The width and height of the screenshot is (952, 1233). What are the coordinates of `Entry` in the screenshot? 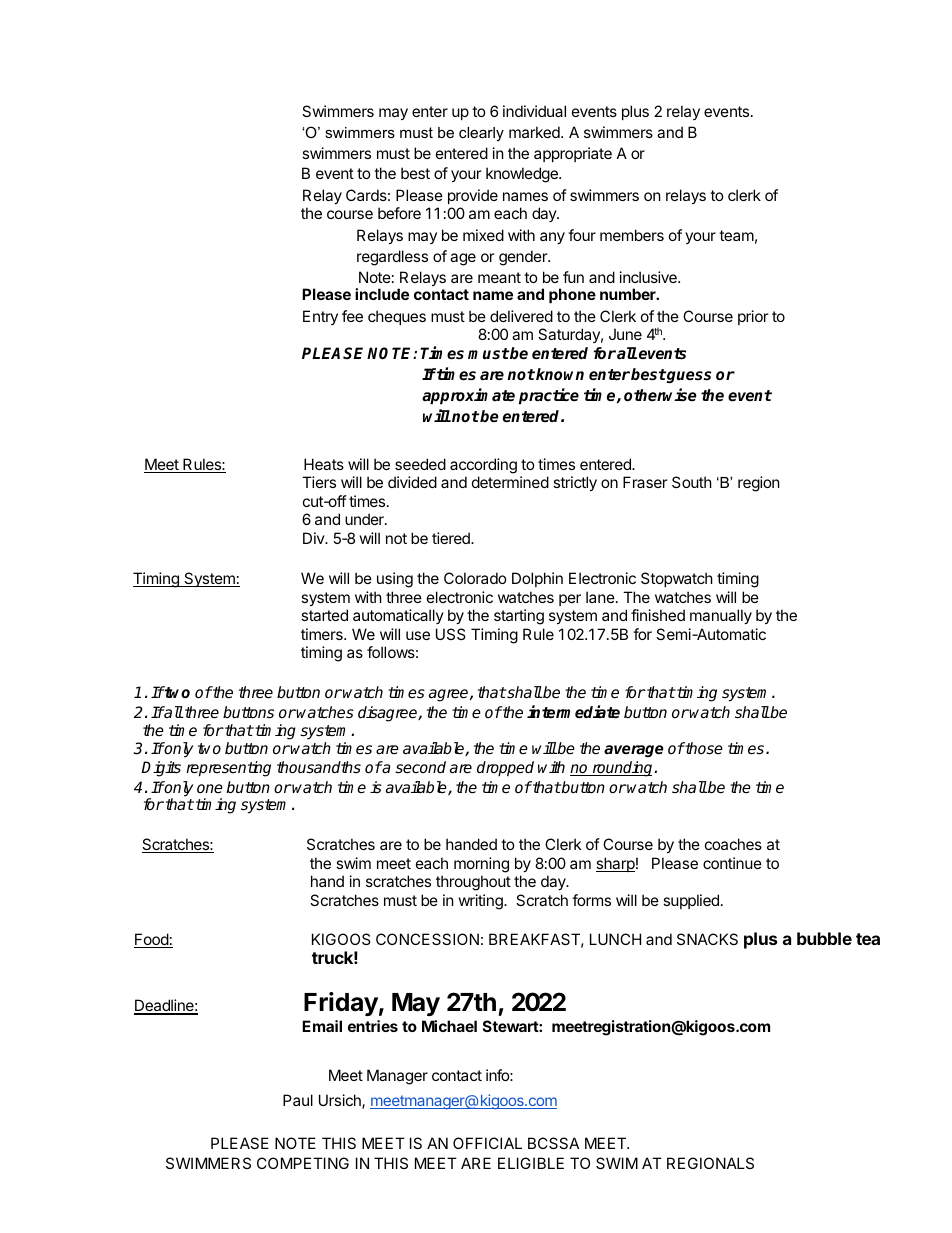 It's located at (320, 317).
